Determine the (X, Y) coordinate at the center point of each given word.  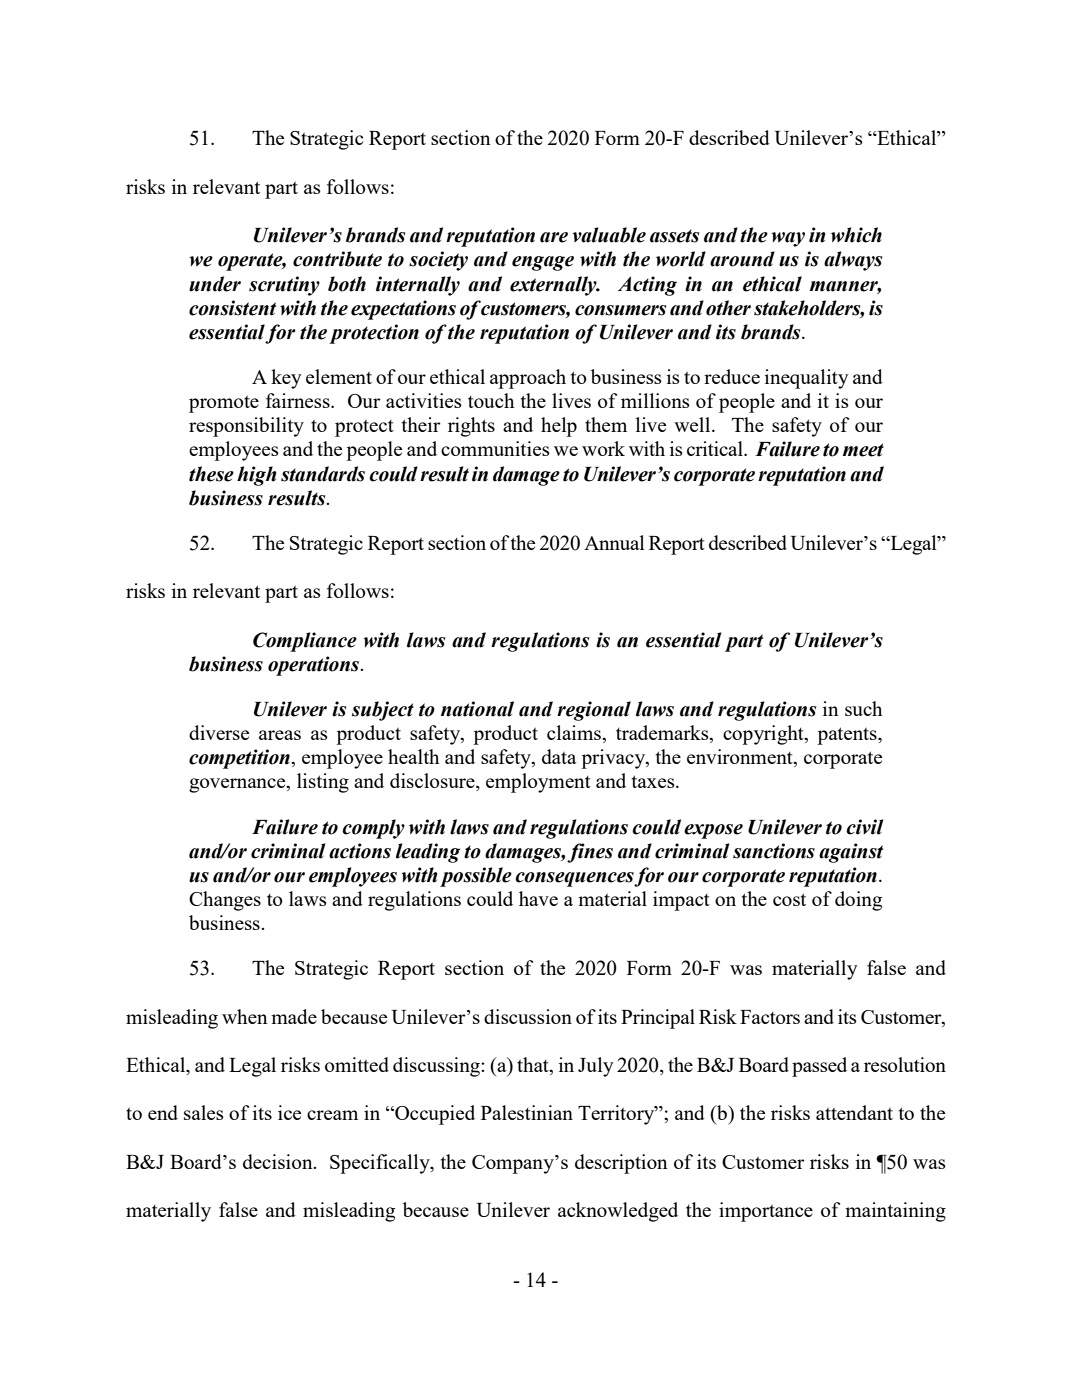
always (853, 261)
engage (543, 263)
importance (766, 1212)
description (621, 1164)
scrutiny (284, 286)
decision (279, 1161)
